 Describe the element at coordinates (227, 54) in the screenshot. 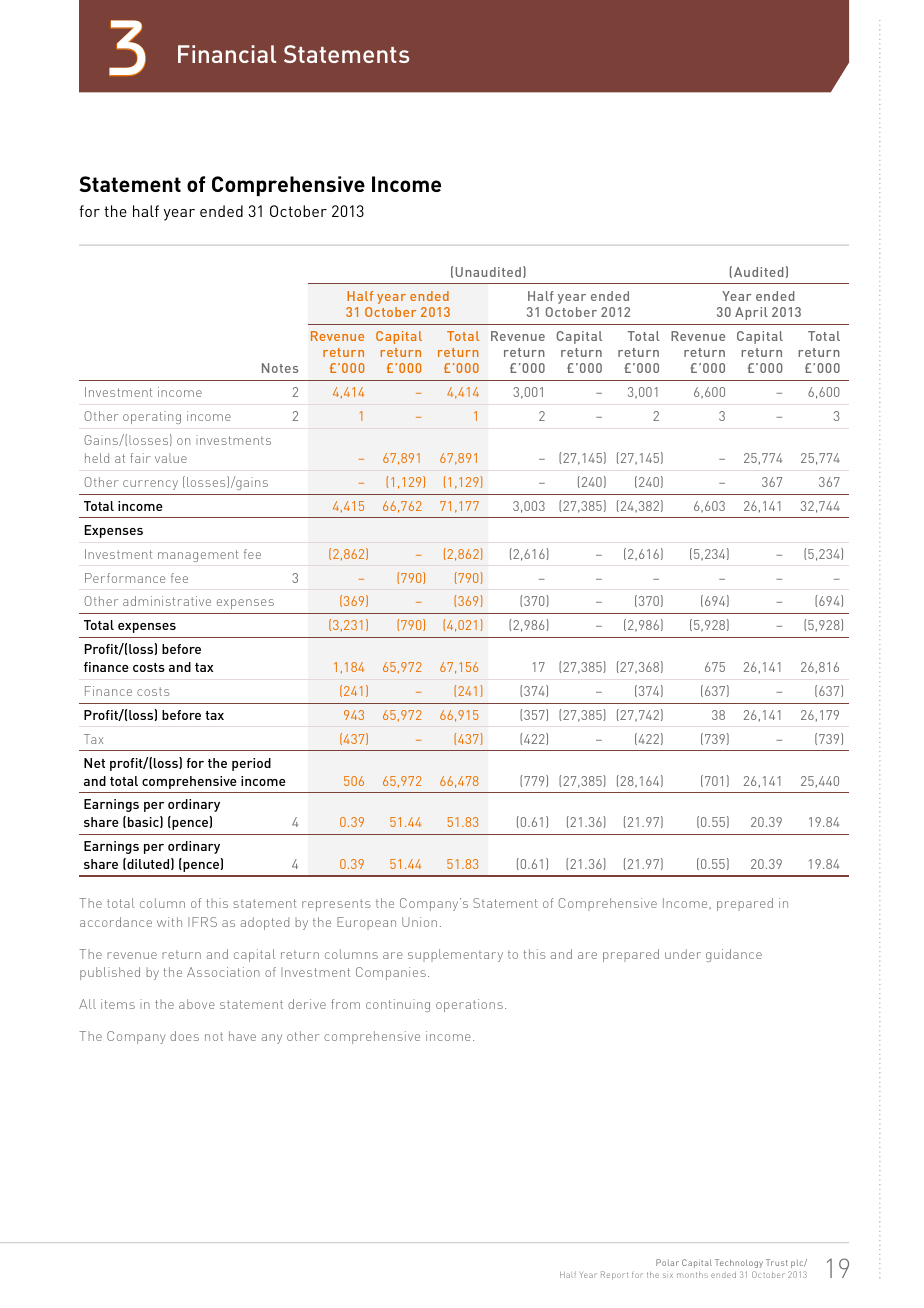

I see `Financial` at that location.
